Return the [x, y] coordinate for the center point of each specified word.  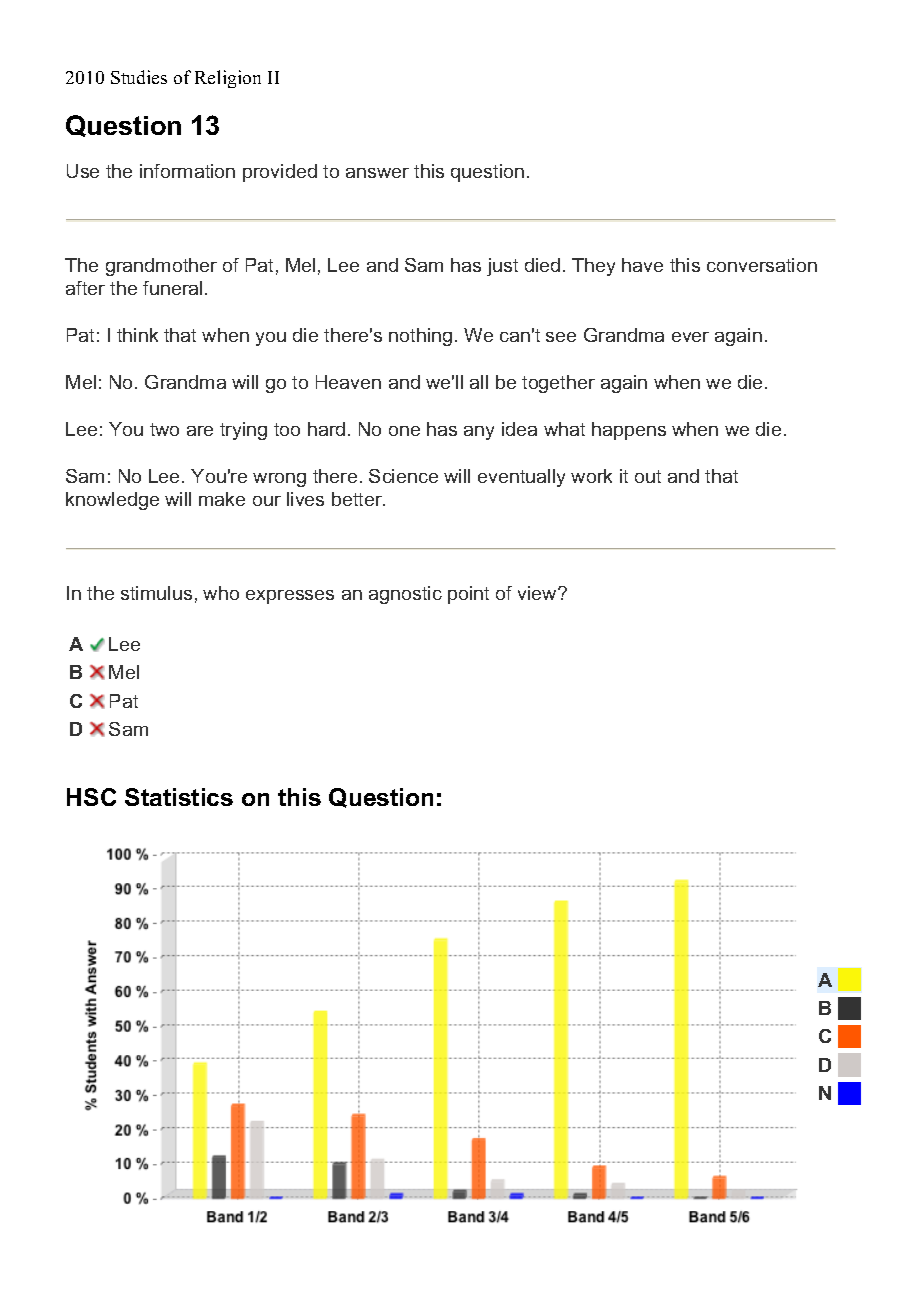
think [137, 335]
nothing [420, 337]
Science [403, 476]
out [648, 476]
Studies [139, 77]
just [502, 267]
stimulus [156, 593]
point [468, 595]
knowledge [112, 501]
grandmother [161, 267]
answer [377, 173]
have [642, 265]
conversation [762, 265]
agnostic [405, 595]
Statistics [179, 797]
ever [690, 337]
